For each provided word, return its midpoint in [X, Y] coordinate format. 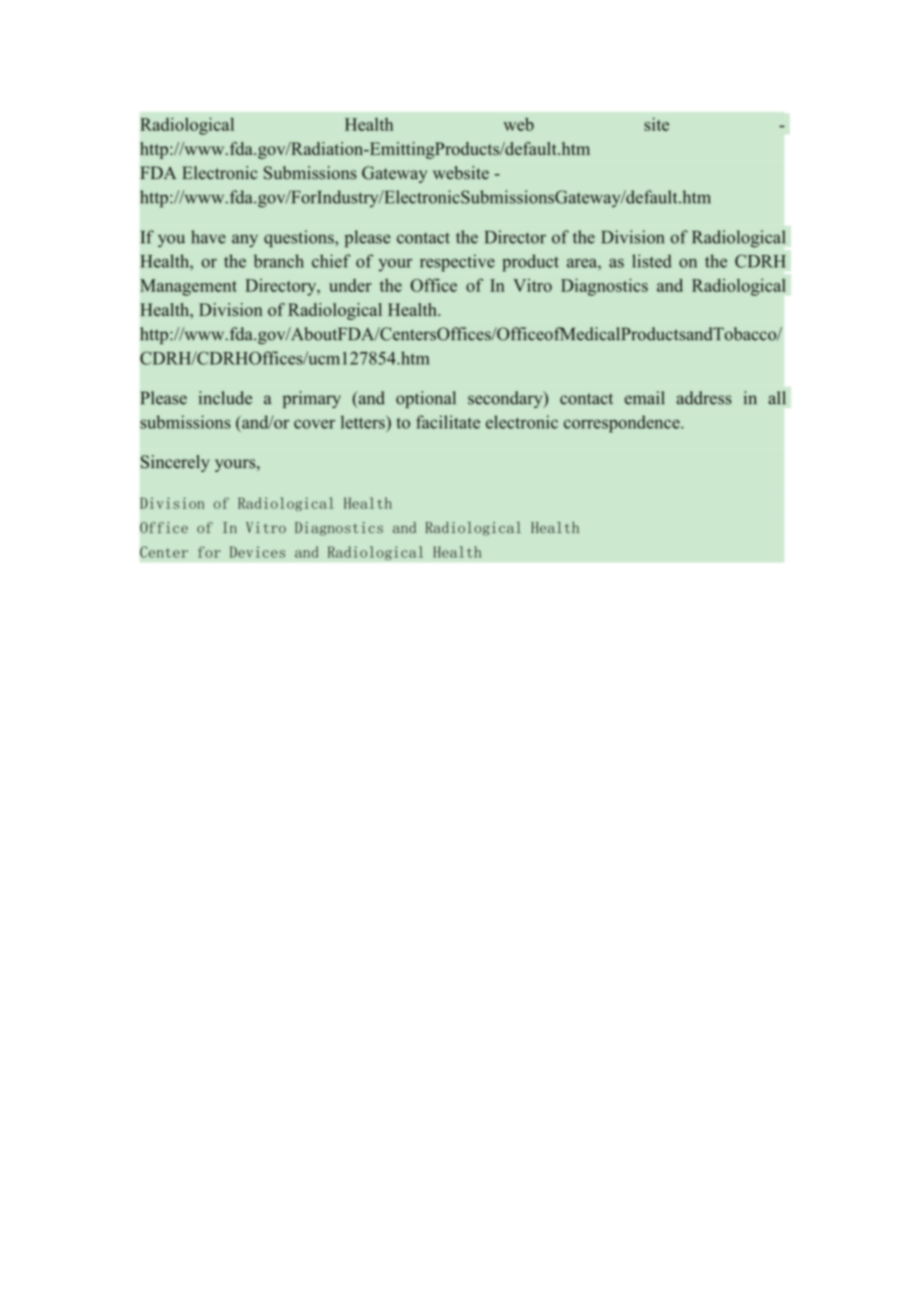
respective [457, 263]
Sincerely [175, 463]
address [704, 398]
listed [652, 261]
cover [314, 424]
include [225, 398]
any [245, 241]
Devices [257, 552]
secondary [506, 399]
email [645, 398]
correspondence [623, 424]
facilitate [448, 422]
